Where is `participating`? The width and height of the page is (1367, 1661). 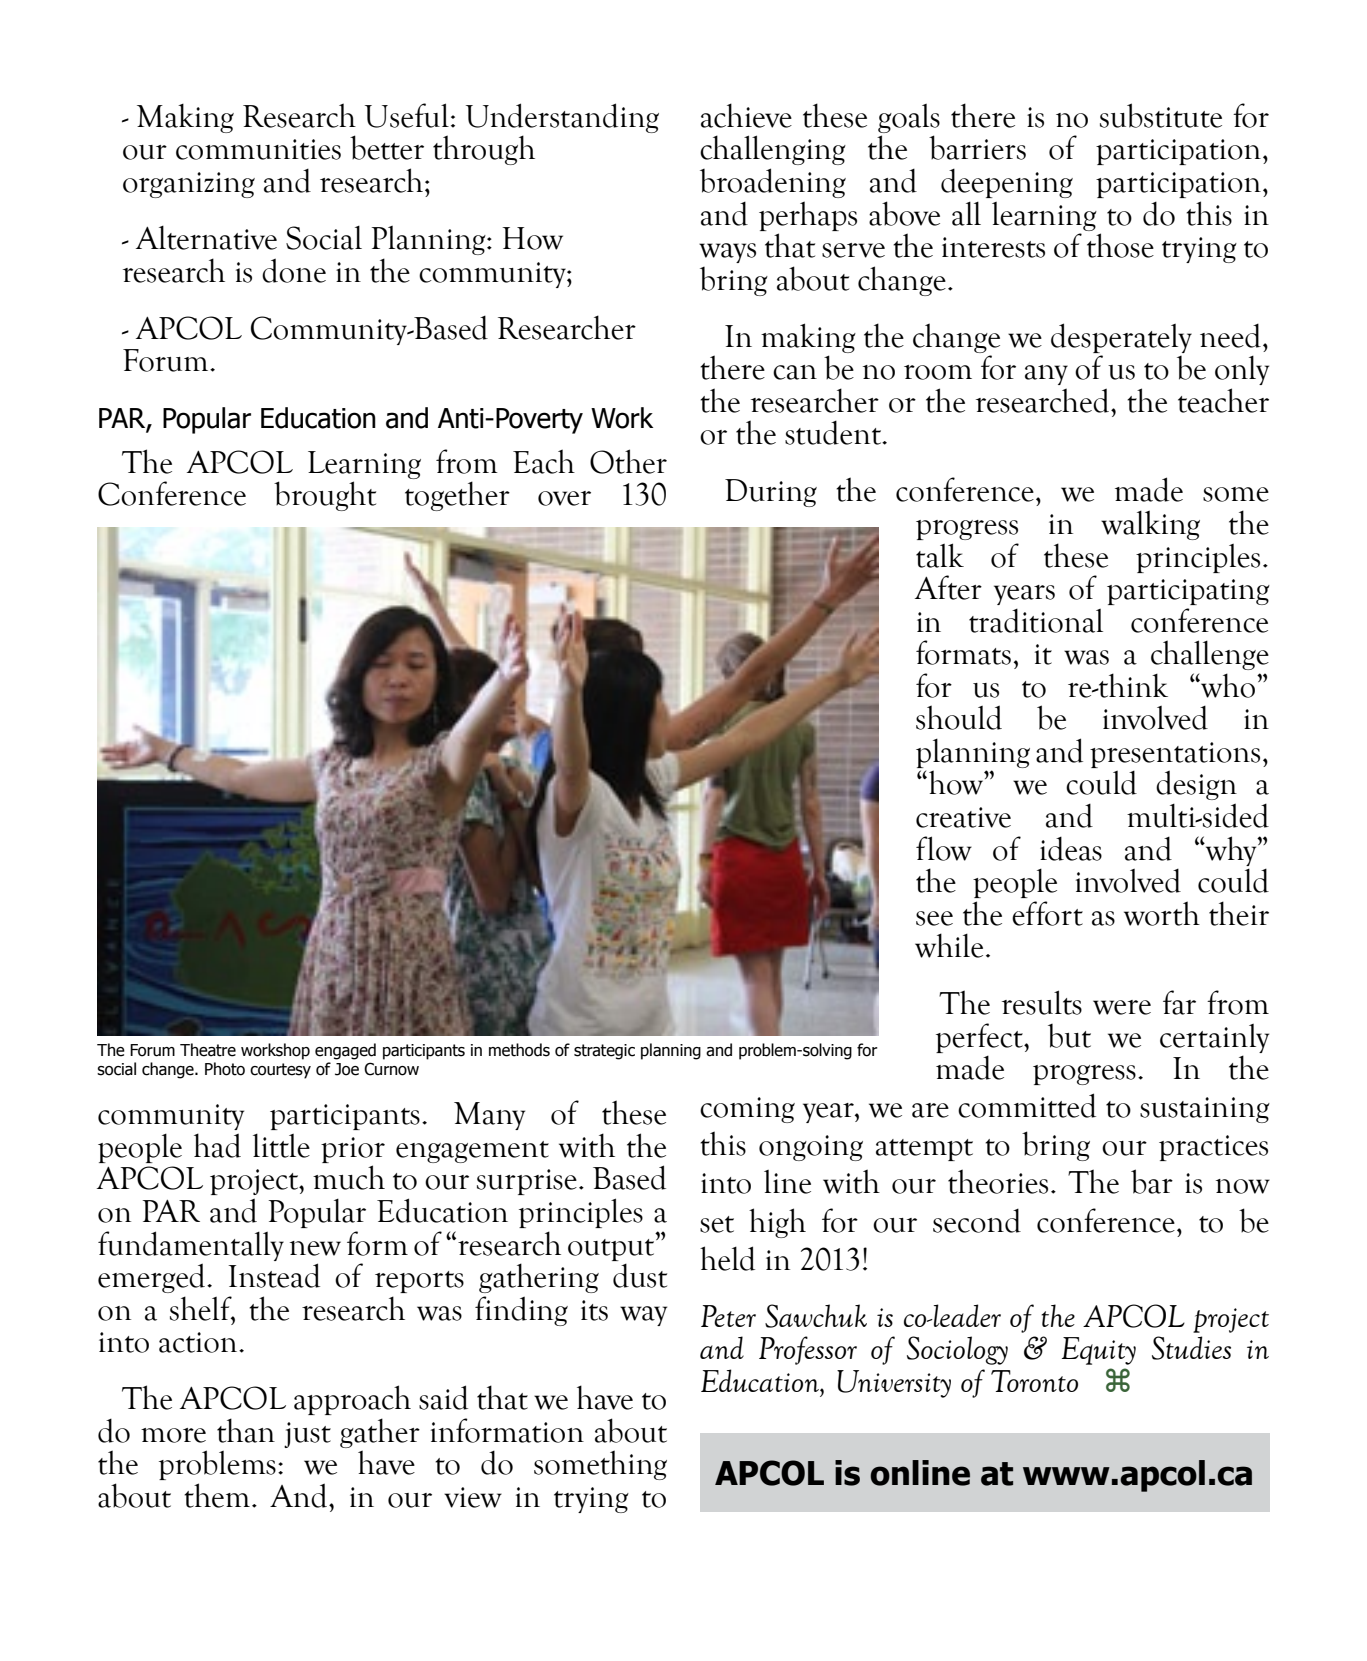 participating is located at coordinates (1188, 592).
